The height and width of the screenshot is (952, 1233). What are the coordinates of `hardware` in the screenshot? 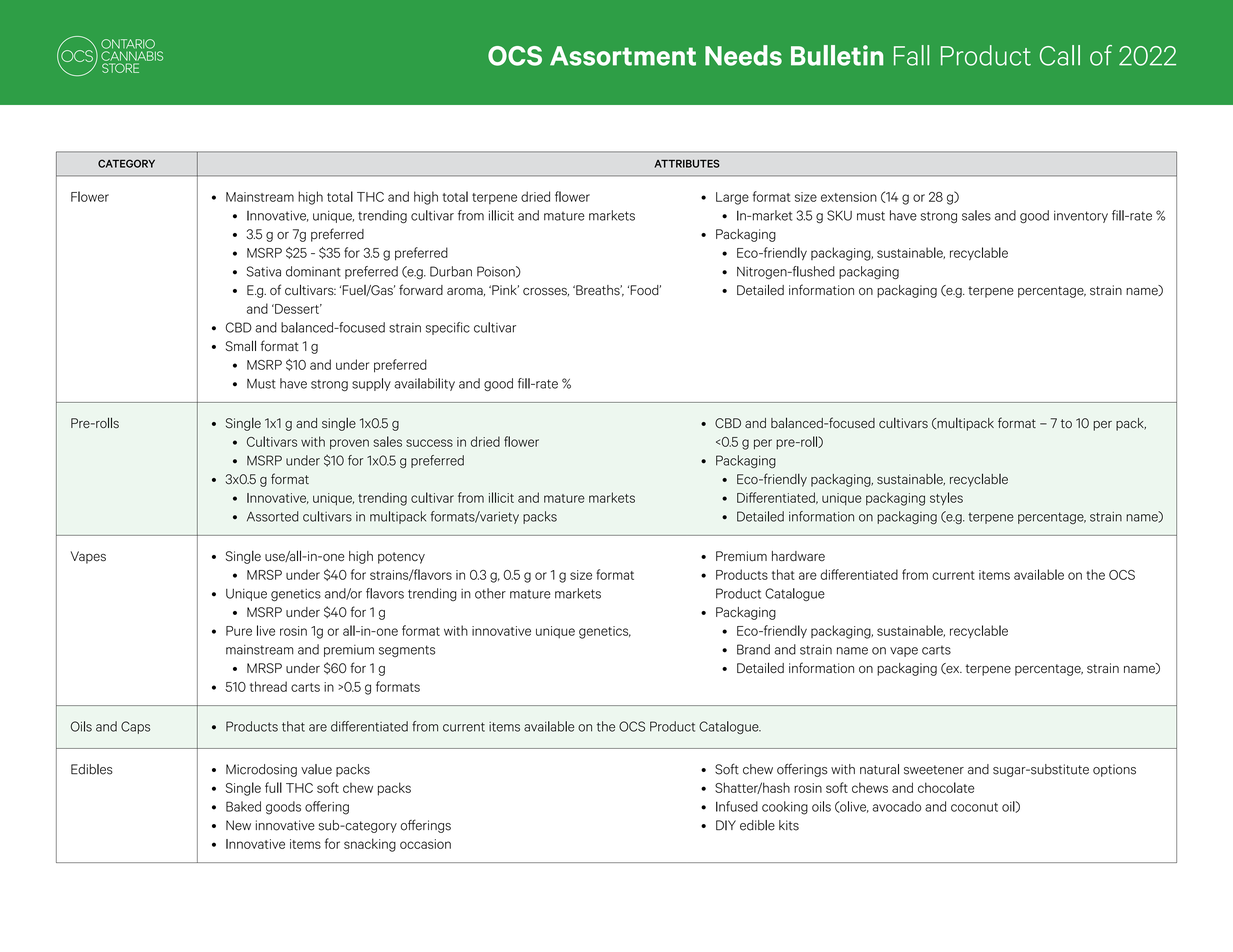 It's located at (798, 556).
